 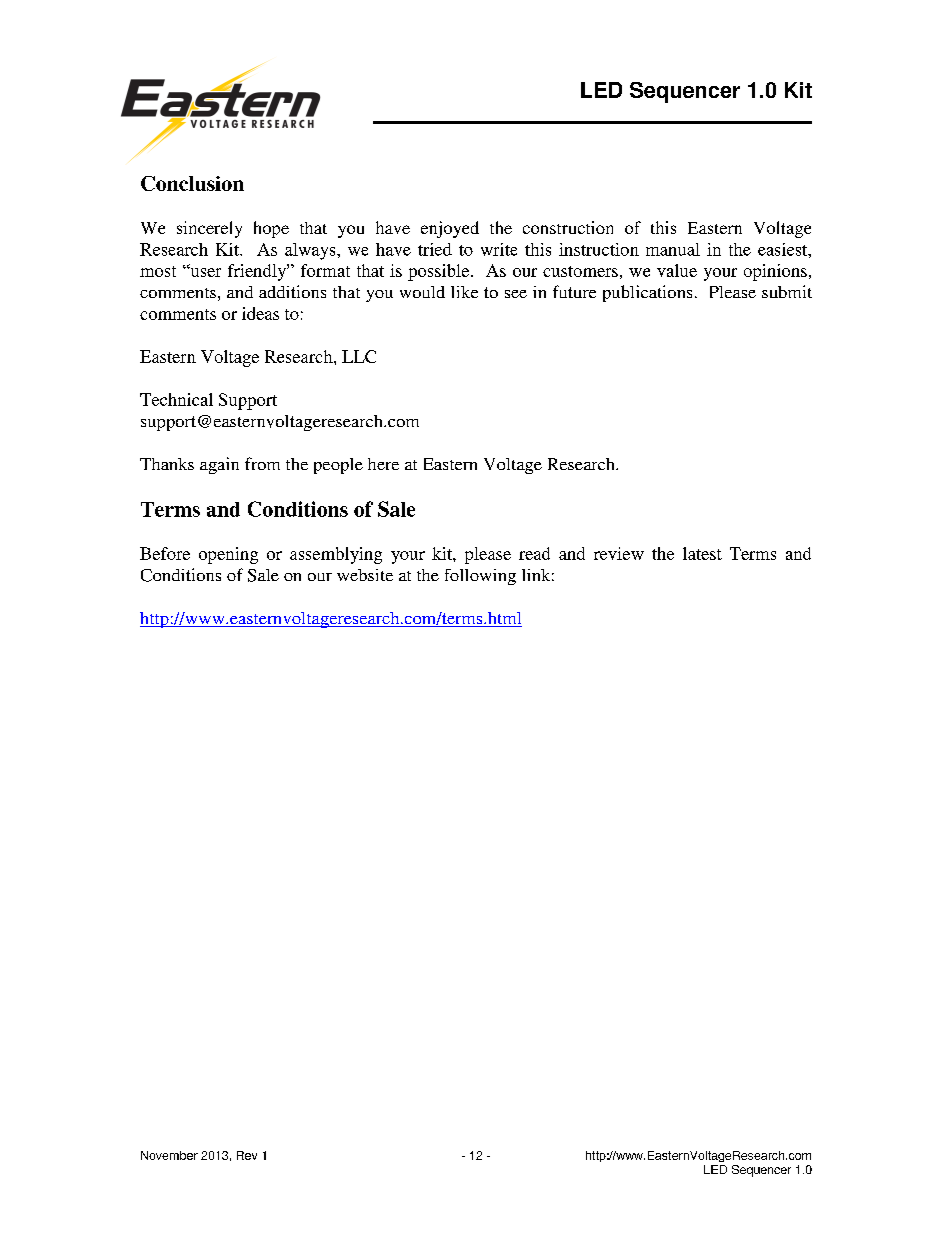 I want to click on website, so click(x=365, y=575).
